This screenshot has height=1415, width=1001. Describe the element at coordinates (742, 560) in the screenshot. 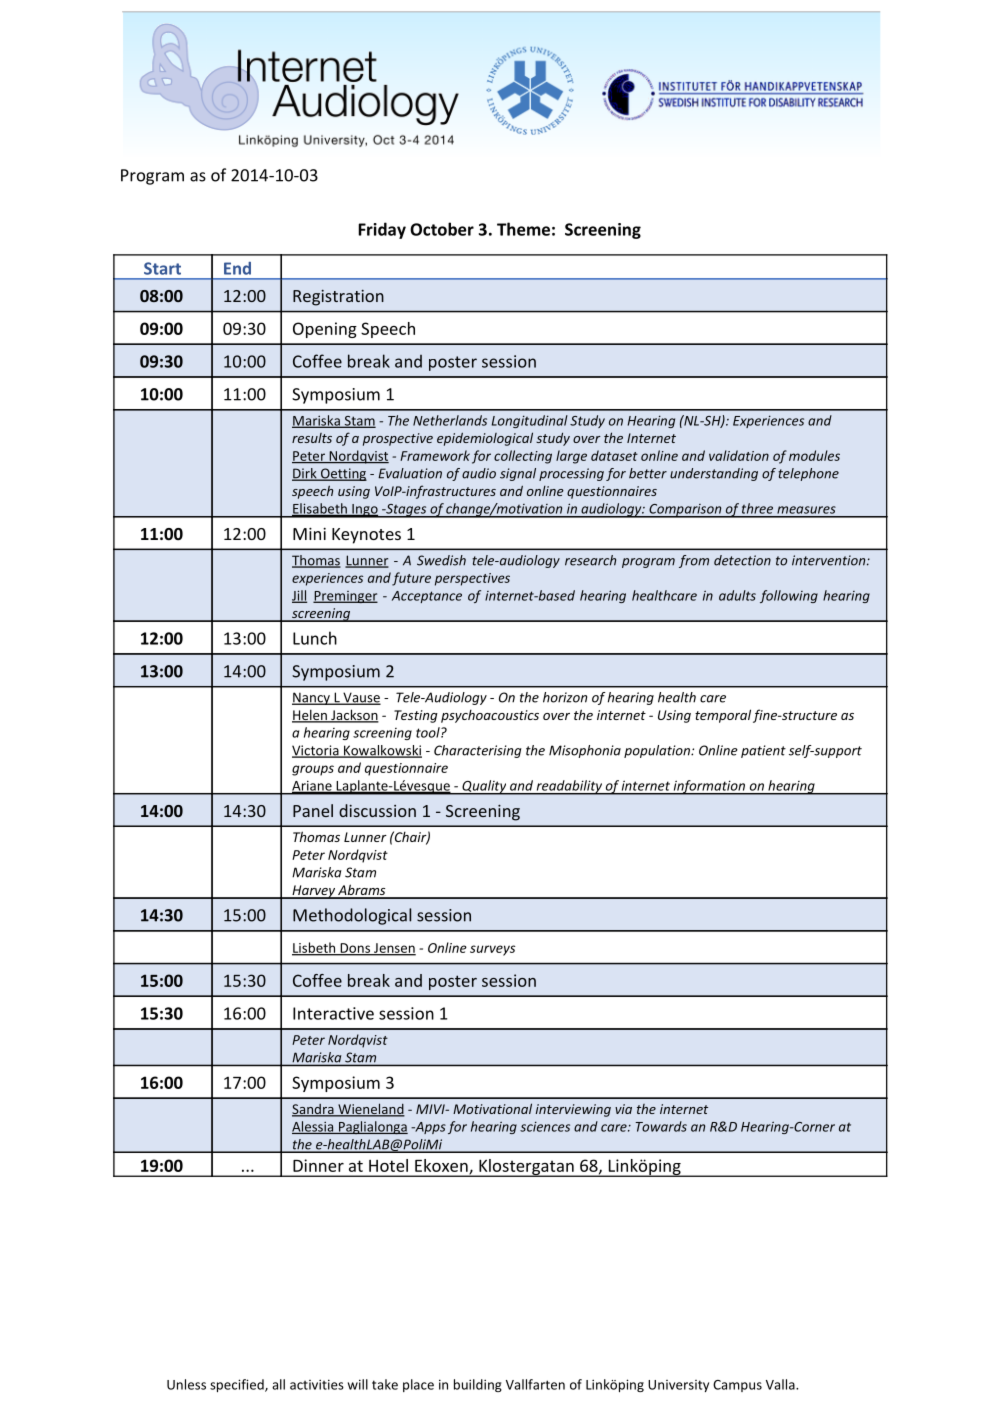

I see `detection` at that location.
